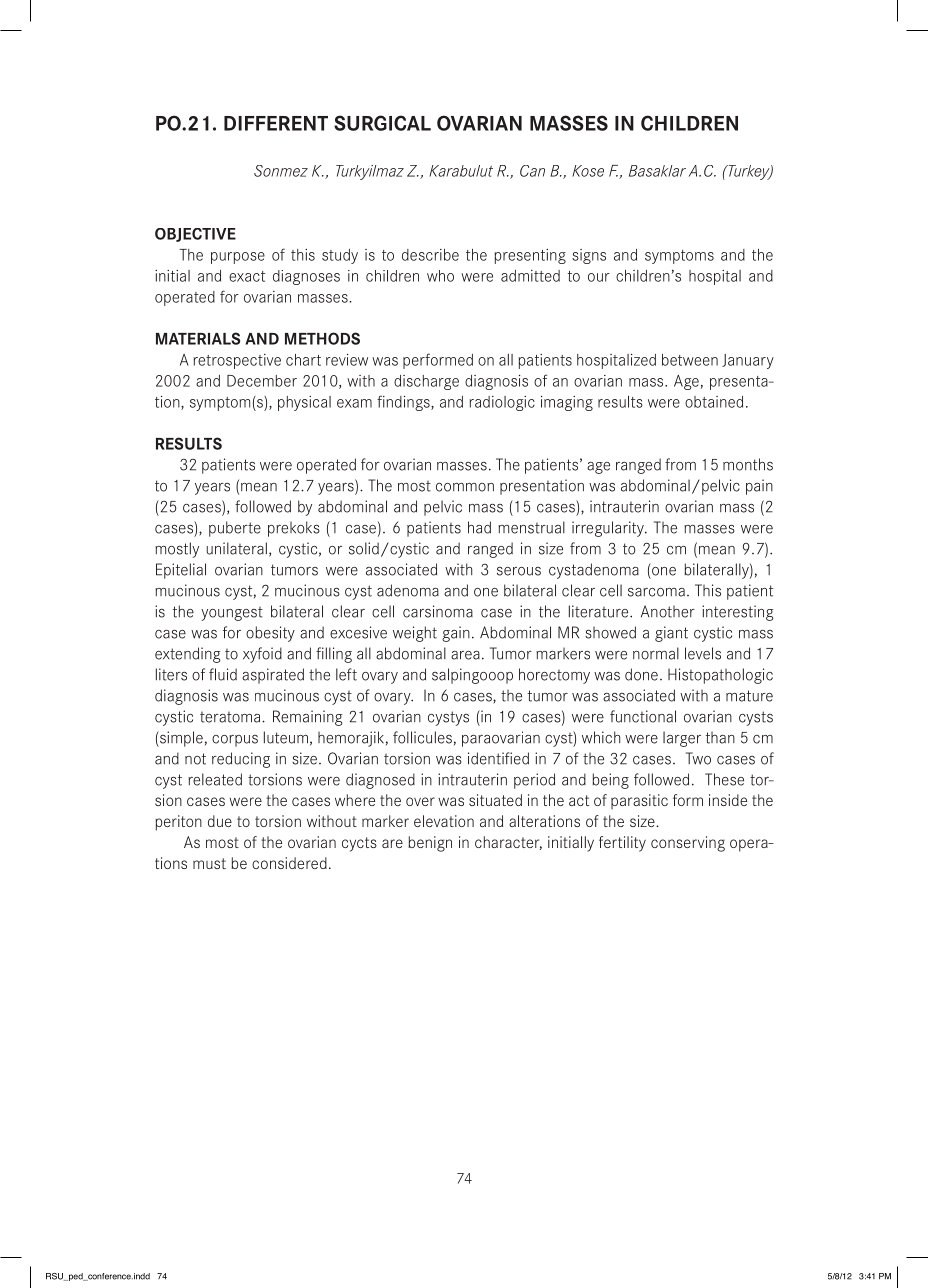 The width and height of the screenshot is (928, 1288). What do you see at coordinates (440, 276) in the screenshot?
I see `who` at bounding box center [440, 276].
